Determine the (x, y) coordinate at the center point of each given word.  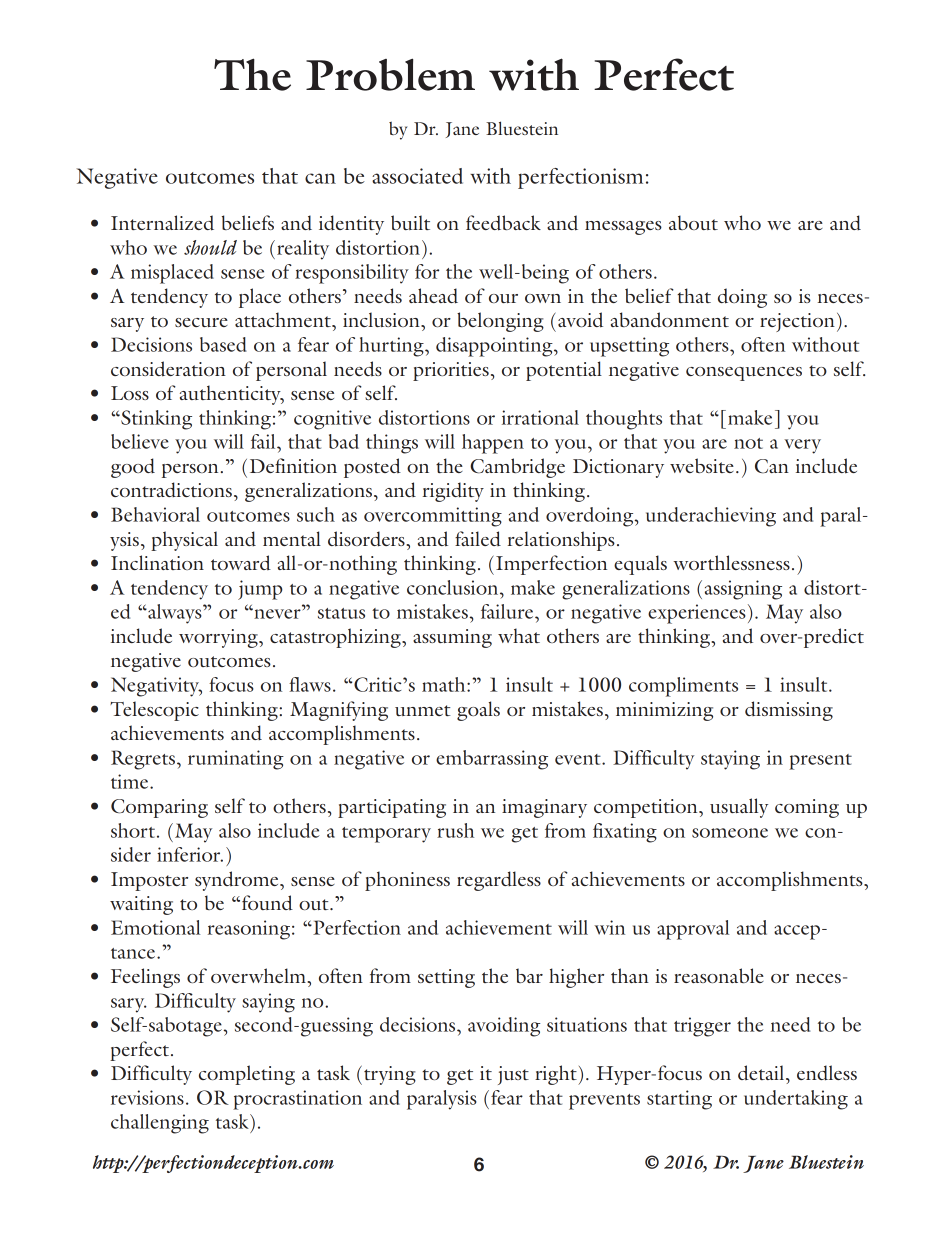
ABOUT (693, 222)
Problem (390, 74)
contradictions (171, 489)
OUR (503, 298)
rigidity (453, 492)
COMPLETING (247, 1075)
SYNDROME (238, 881)
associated (417, 176)
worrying (219, 638)
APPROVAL (693, 930)
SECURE (201, 322)
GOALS (478, 711)
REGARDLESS (499, 881)
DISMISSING (789, 711)
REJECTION (797, 322)
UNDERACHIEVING (711, 517)
